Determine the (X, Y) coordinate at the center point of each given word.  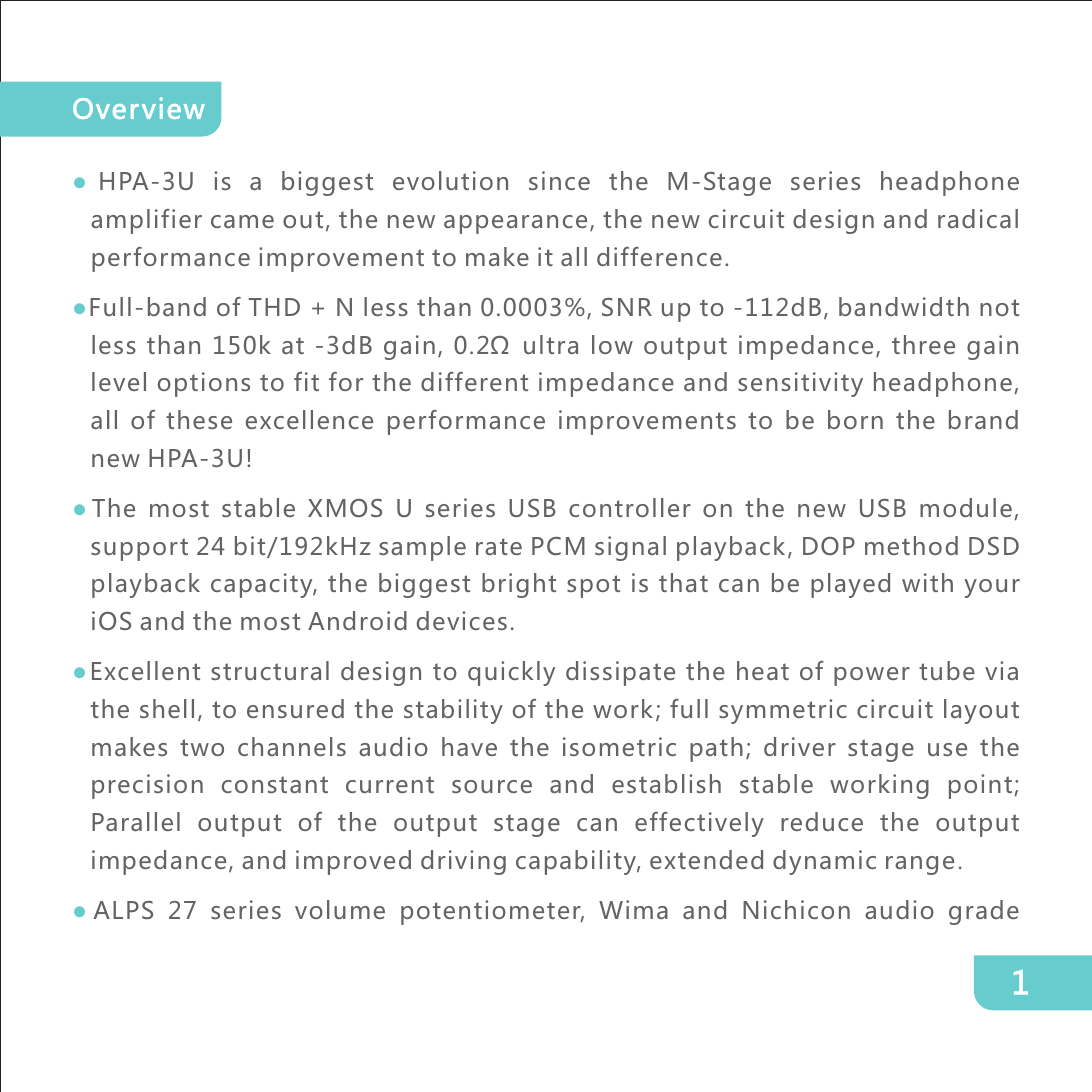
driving (463, 862)
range (920, 865)
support (139, 549)
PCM (558, 546)
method (911, 545)
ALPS (123, 910)
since (559, 180)
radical (978, 218)
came (242, 221)
